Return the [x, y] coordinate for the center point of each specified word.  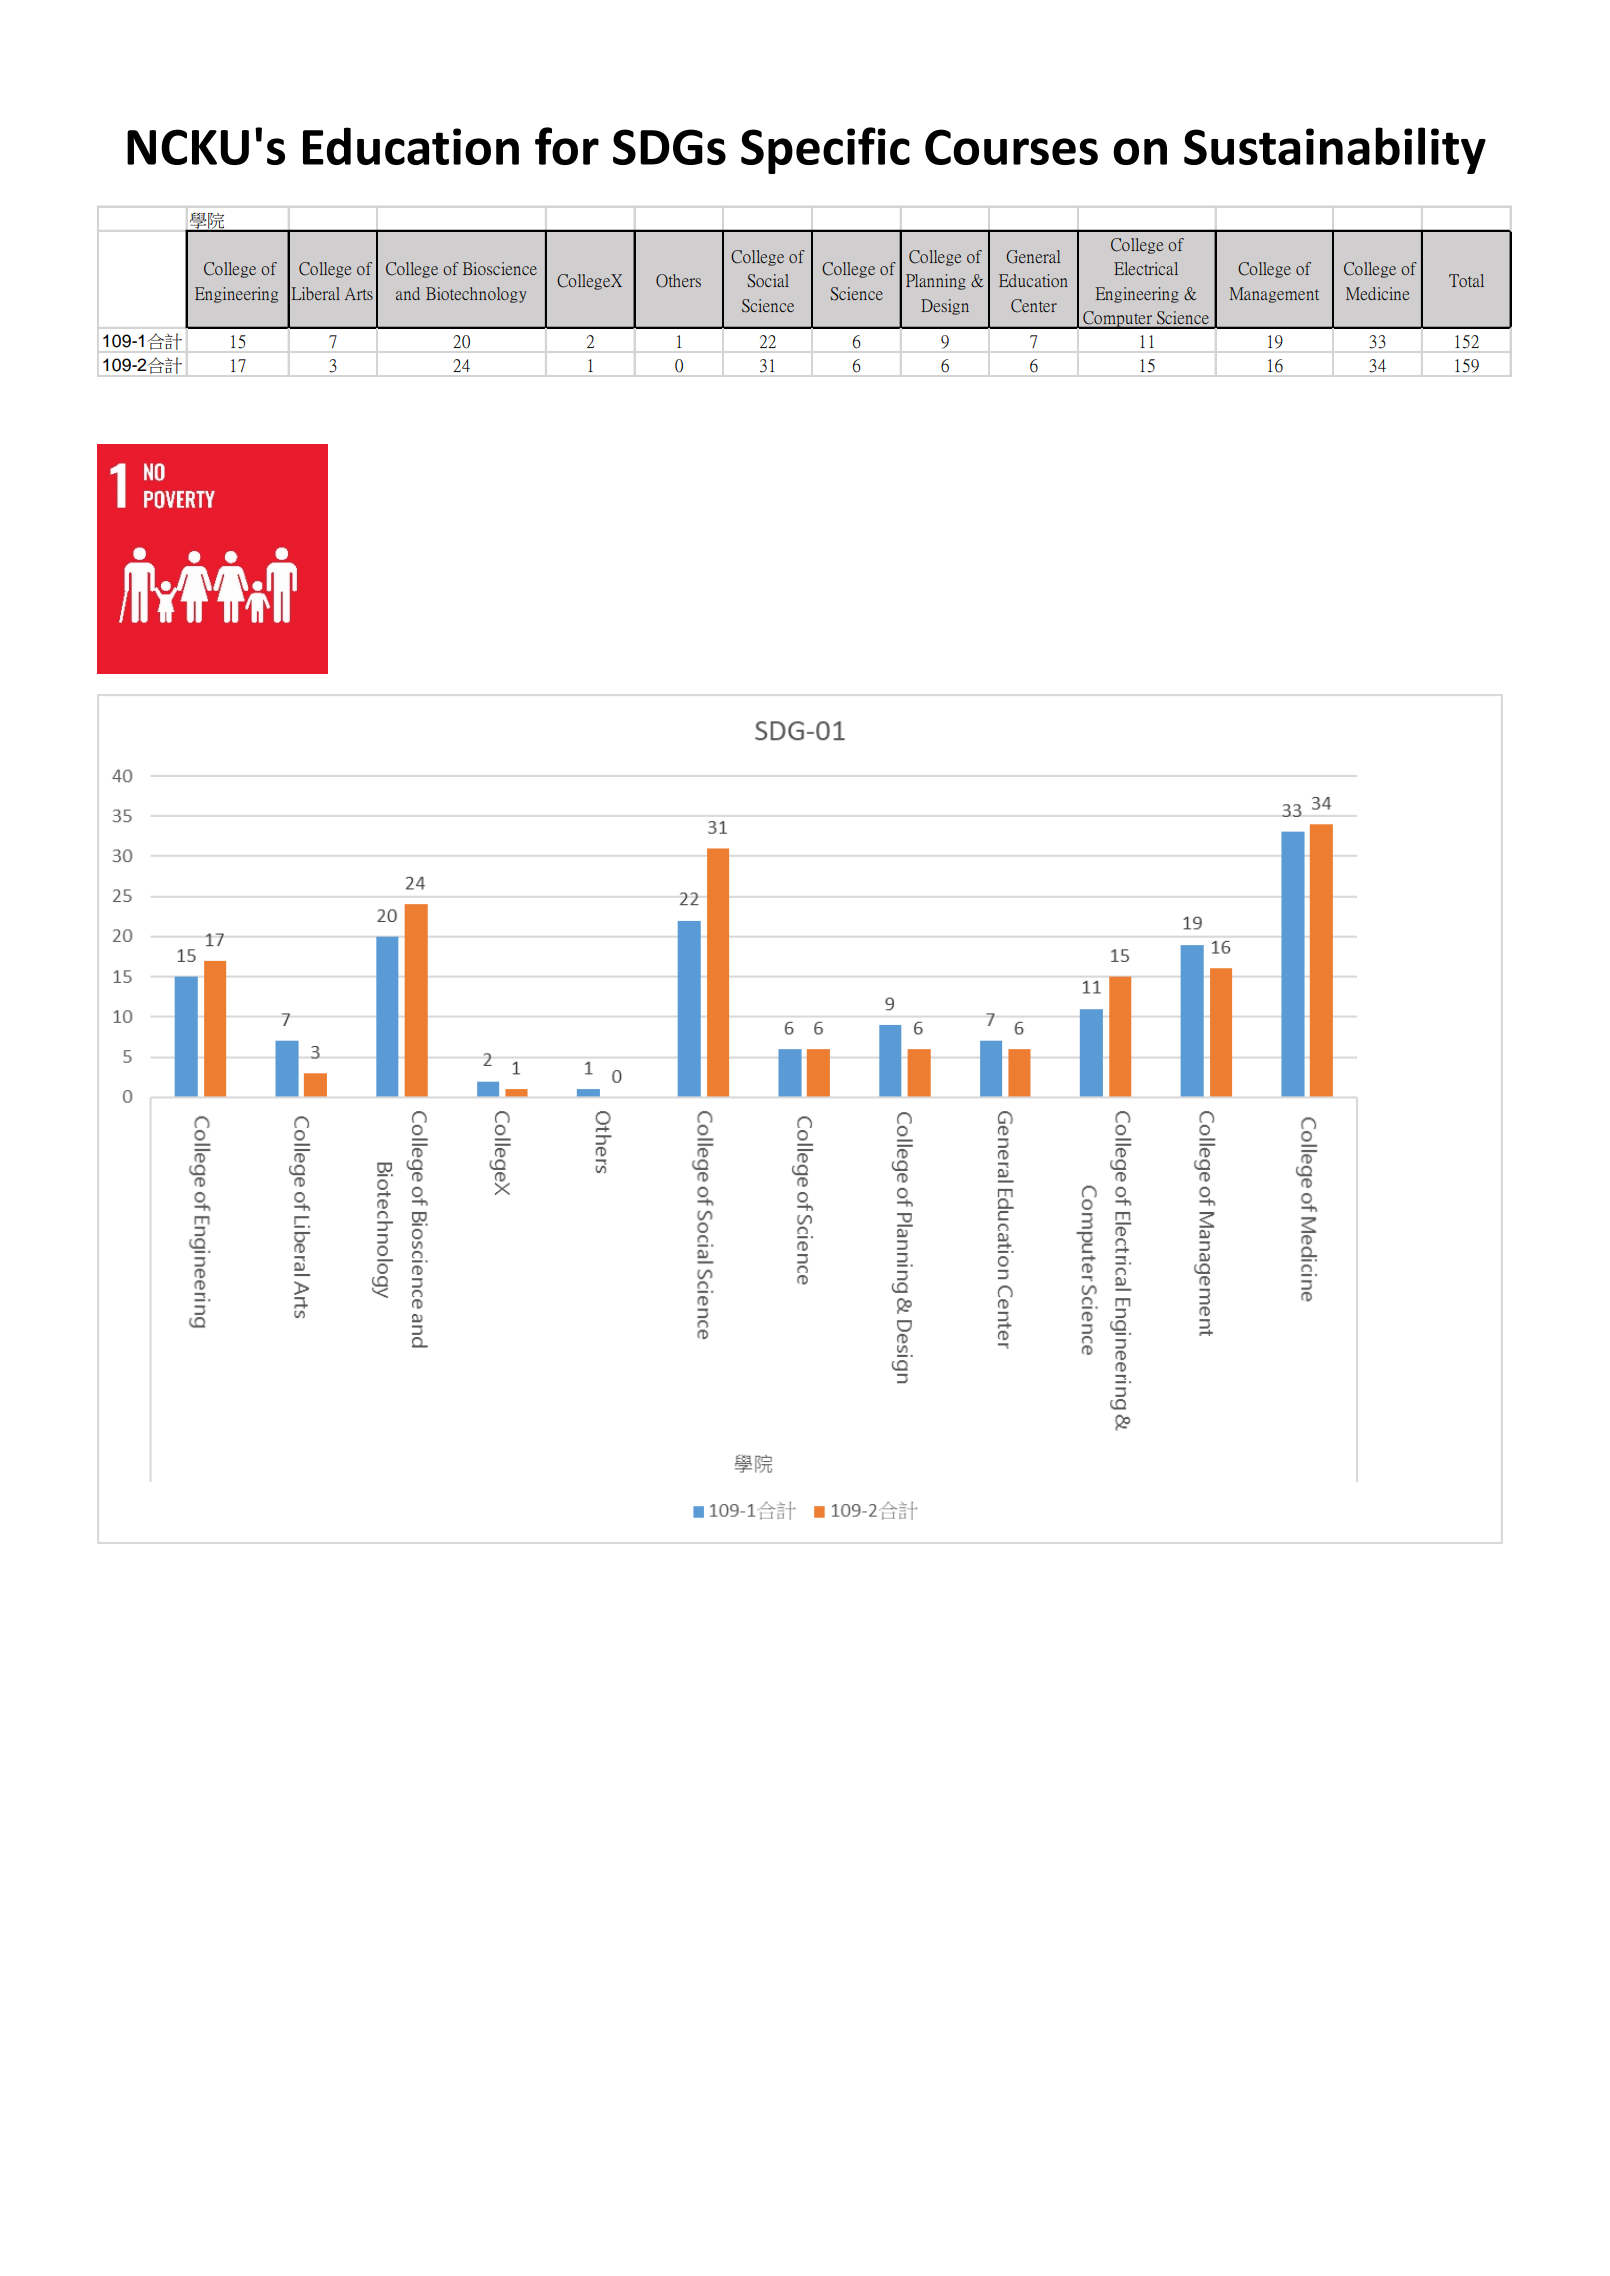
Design [945, 307]
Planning [936, 282]
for [567, 146]
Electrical [1146, 268]
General [1033, 257]
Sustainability [1335, 150]
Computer [1117, 320]
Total [1466, 280]
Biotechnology [476, 295]
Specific [825, 150]
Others [678, 281]
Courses [1011, 147]
